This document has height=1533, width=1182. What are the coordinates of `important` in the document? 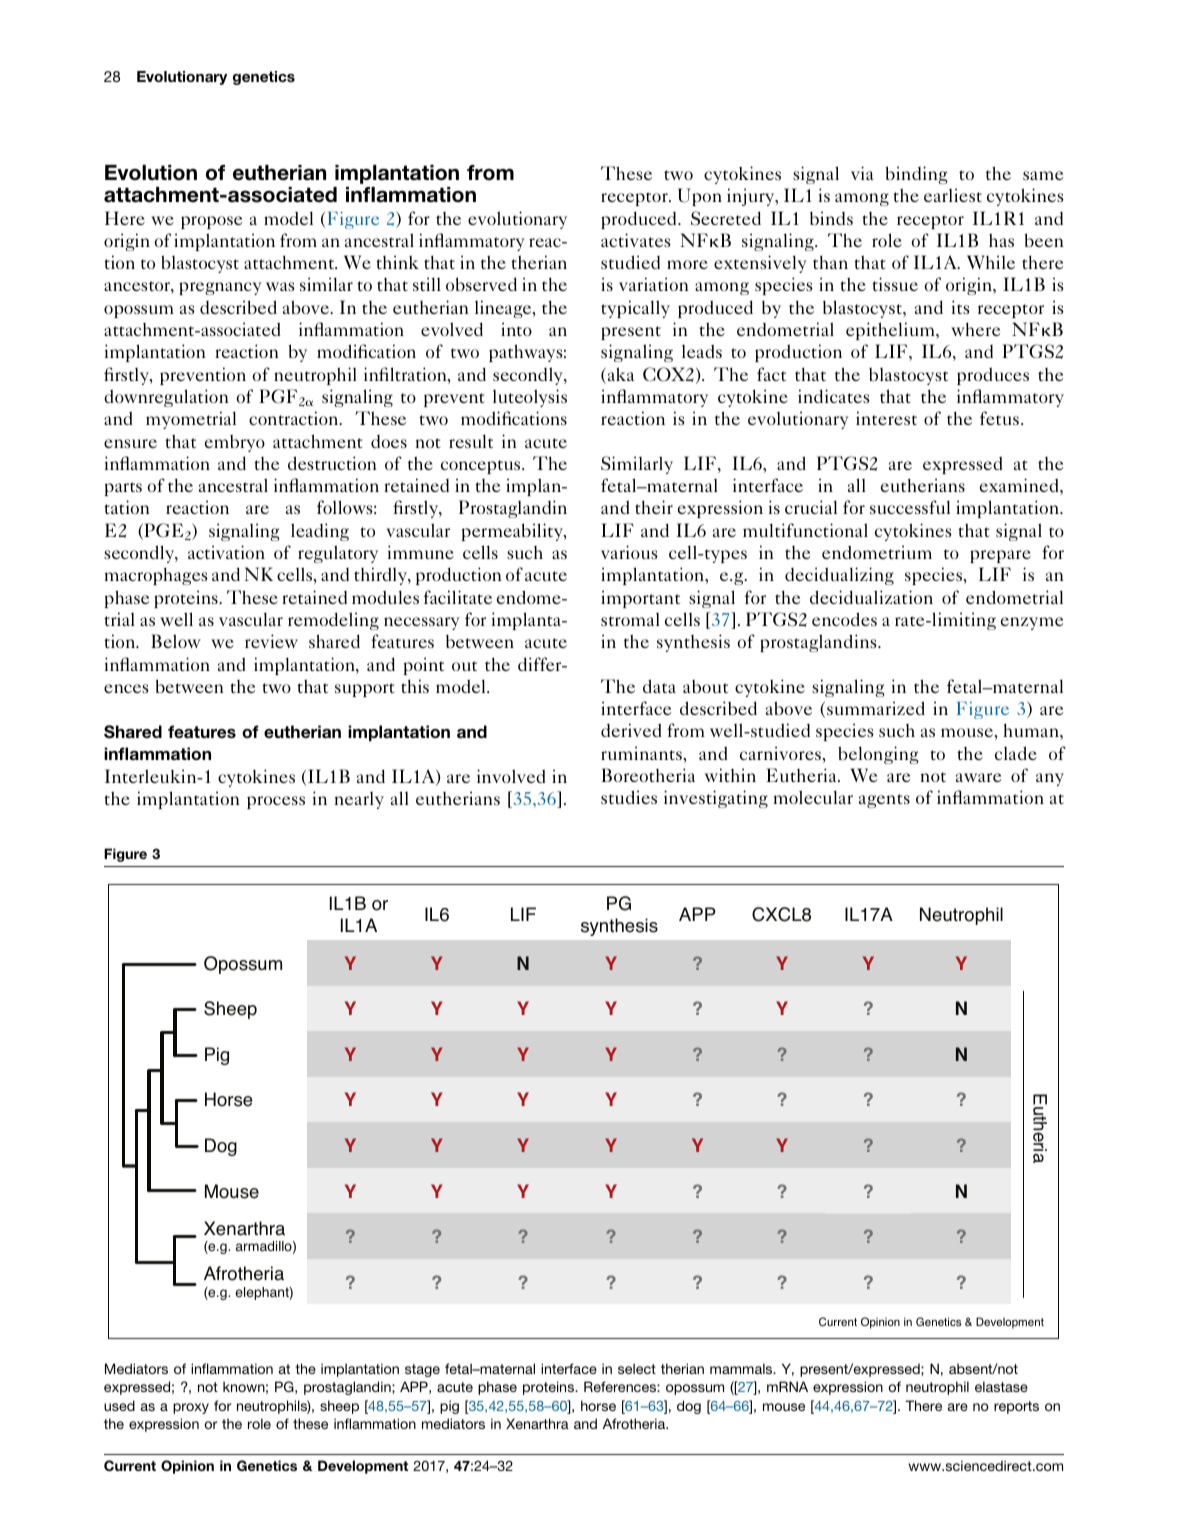 It's located at (640, 599).
